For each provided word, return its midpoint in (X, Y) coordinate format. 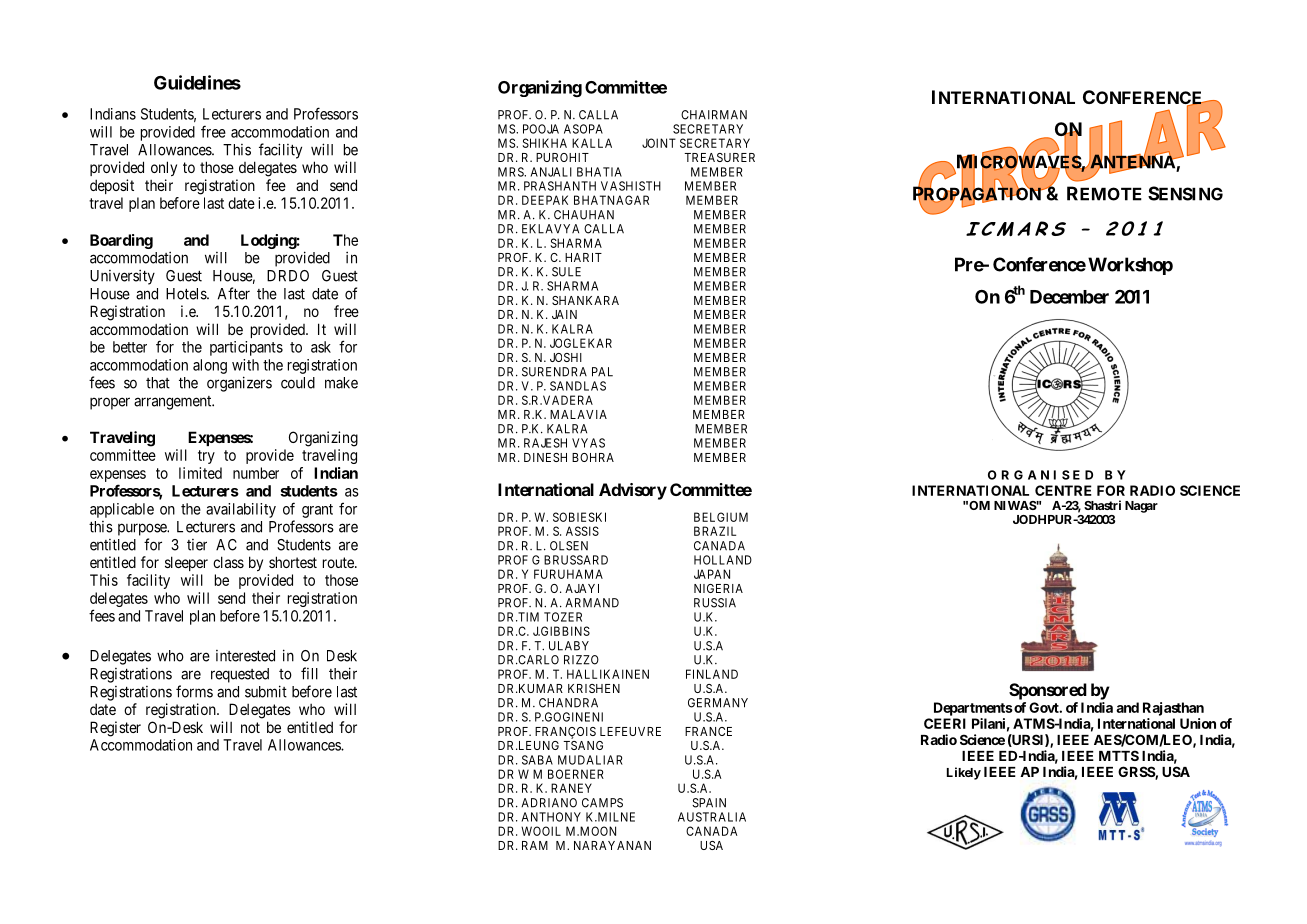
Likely (964, 773)
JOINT (659, 143)
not (250, 727)
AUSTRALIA (712, 817)
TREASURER (719, 157)
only (164, 168)
